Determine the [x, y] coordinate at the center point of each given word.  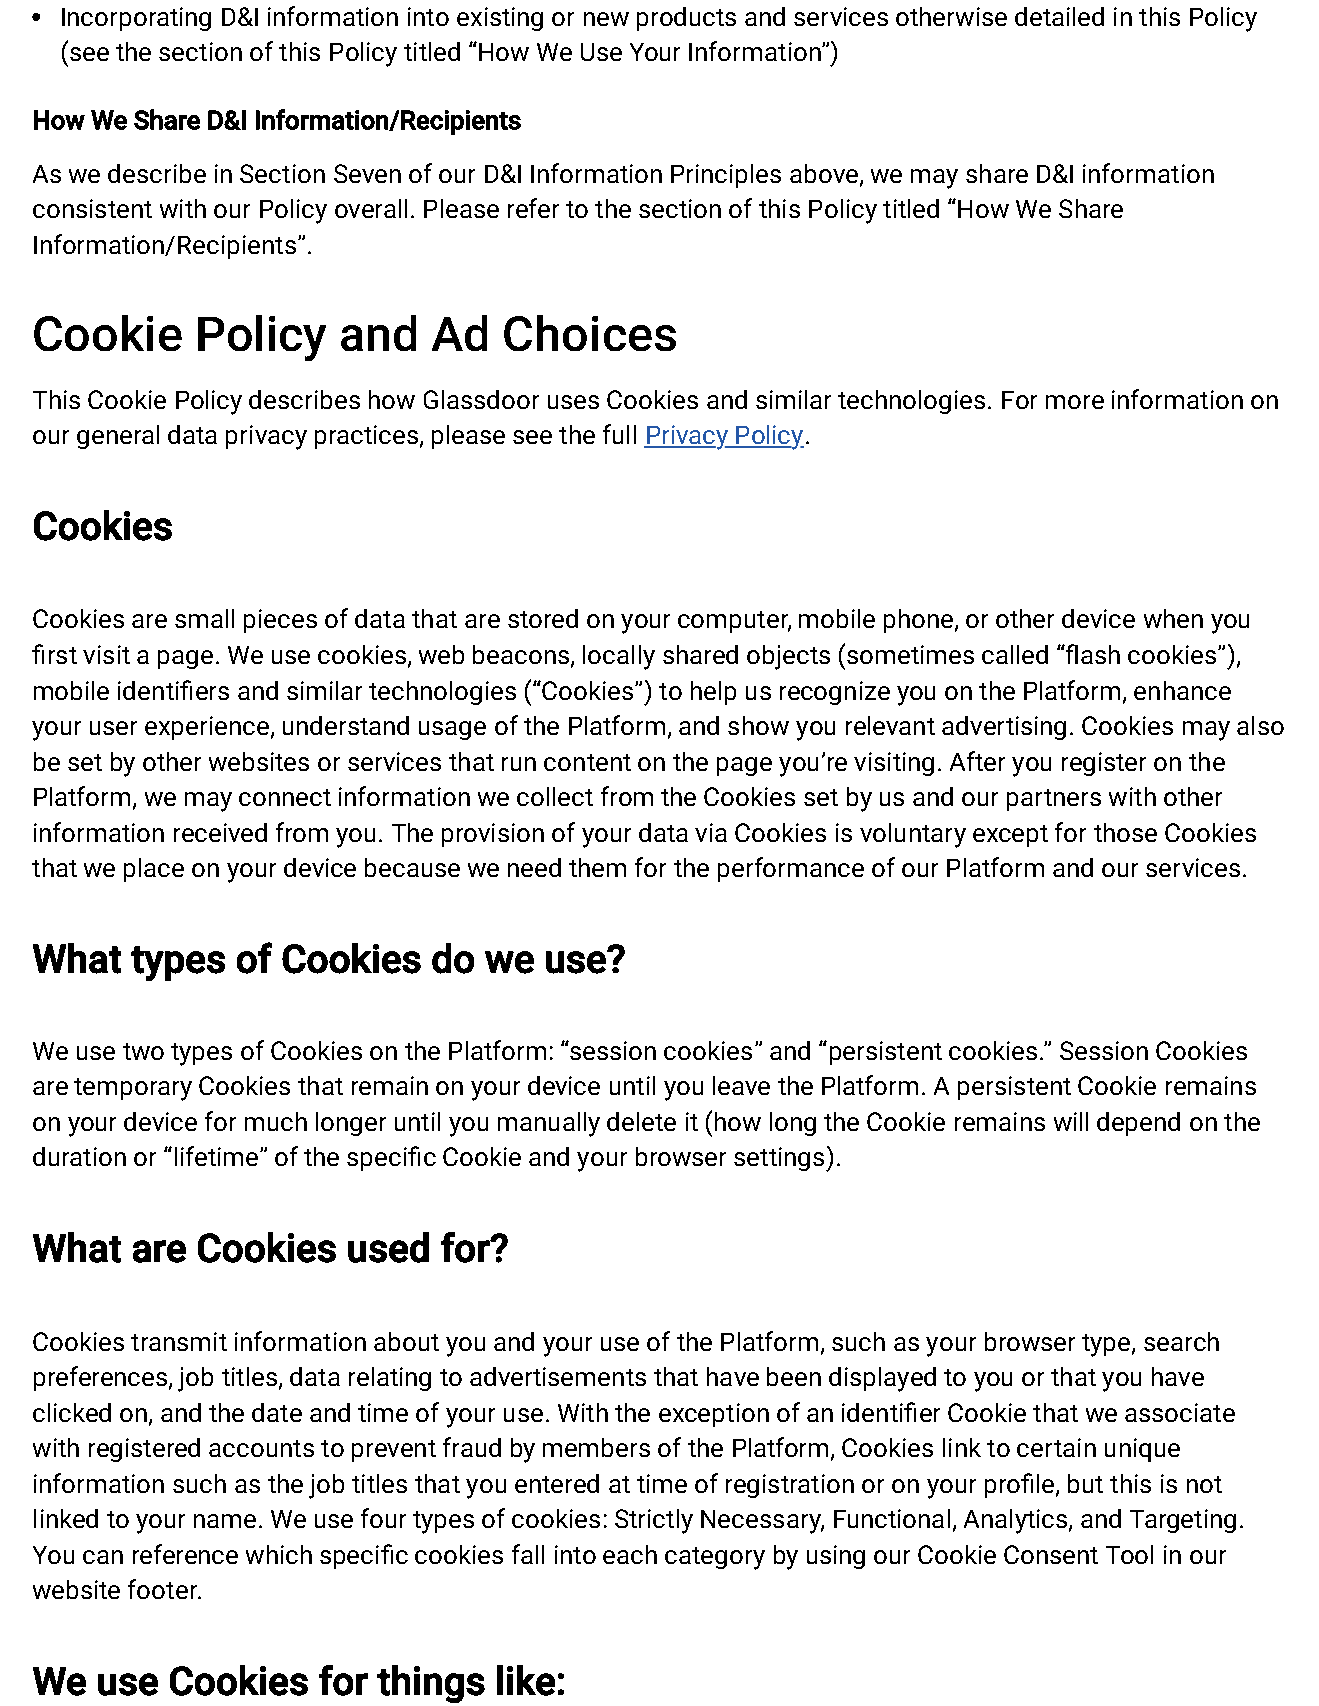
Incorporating [136, 19]
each [630, 1554]
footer [163, 1589]
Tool [1129, 1554]
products [686, 19]
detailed [1059, 16]
